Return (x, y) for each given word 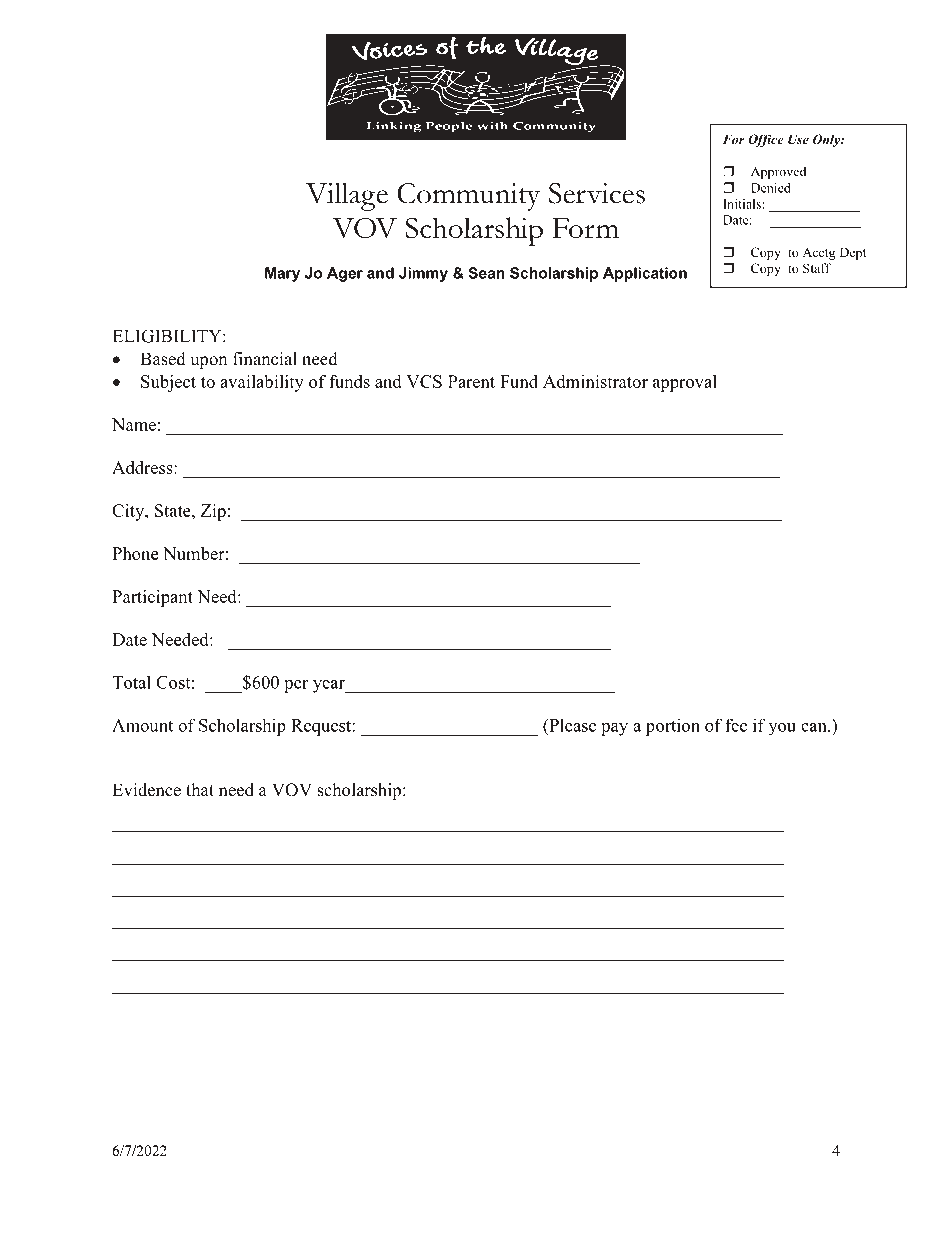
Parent (471, 381)
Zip (213, 512)
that (200, 789)
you (782, 729)
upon (208, 362)
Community (468, 197)
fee (736, 725)
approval (685, 383)
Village (347, 196)
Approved (778, 173)
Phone (135, 553)
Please (571, 725)
